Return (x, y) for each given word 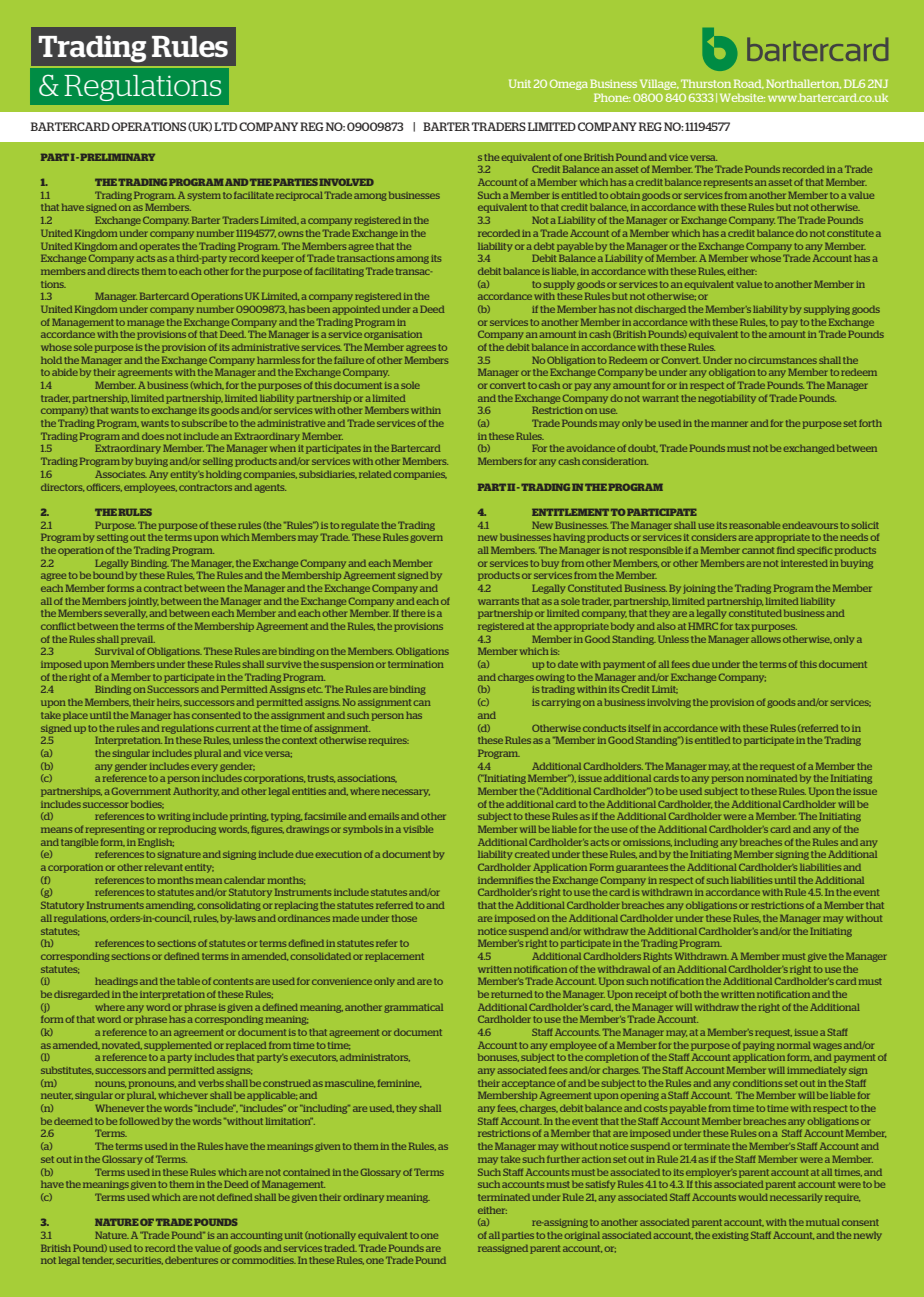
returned (511, 994)
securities (139, 1261)
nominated (771, 778)
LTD (225, 126)
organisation (393, 335)
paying (758, 1046)
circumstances (782, 360)
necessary (406, 793)
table (188, 981)
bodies (147, 805)
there (413, 613)
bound (108, 575)
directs (123, 271)
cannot (758, 550)
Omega (569, 84)
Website (742, 97)
